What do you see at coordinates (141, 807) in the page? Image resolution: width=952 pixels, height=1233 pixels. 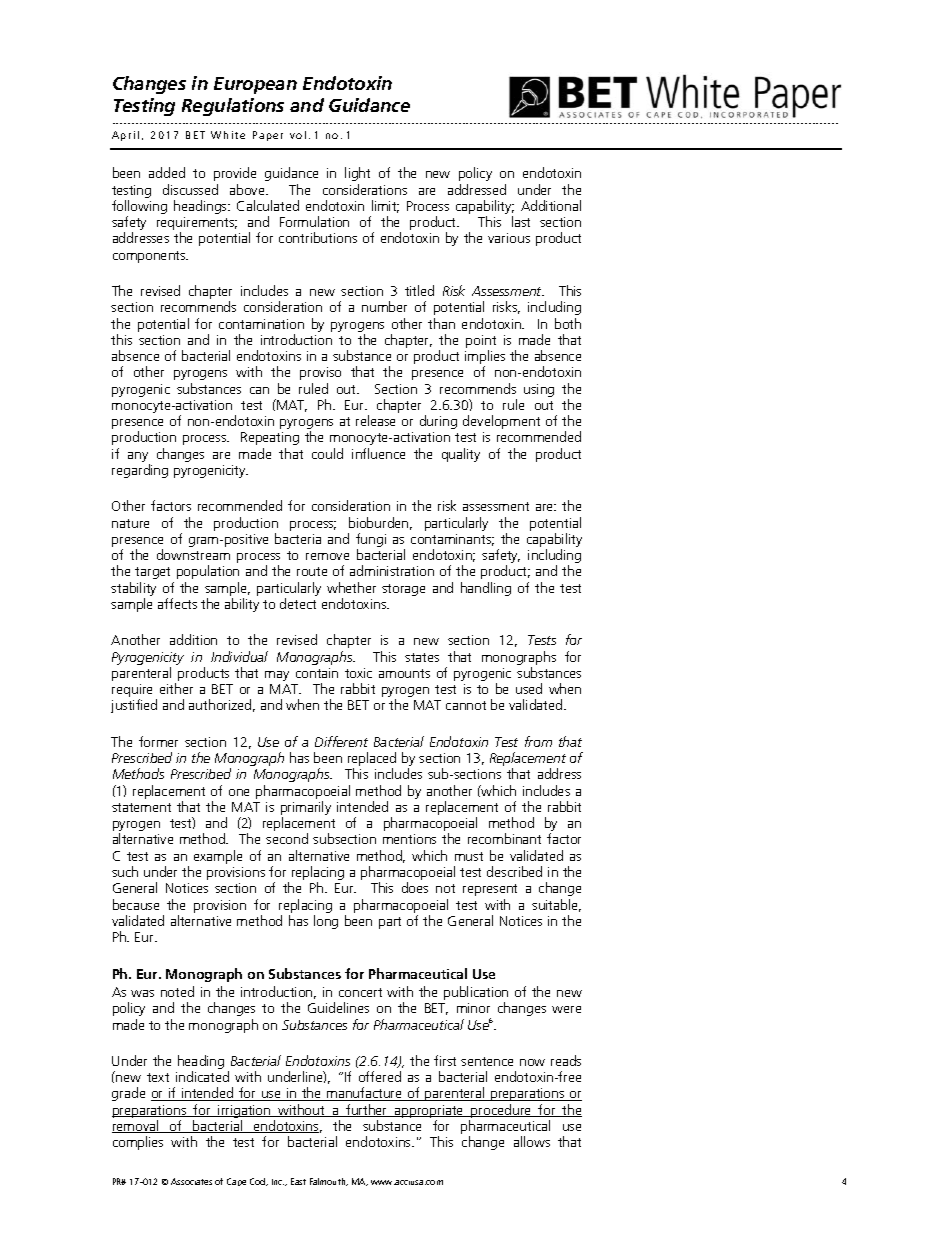 I see `statement` at bounding box center [141, 807].
